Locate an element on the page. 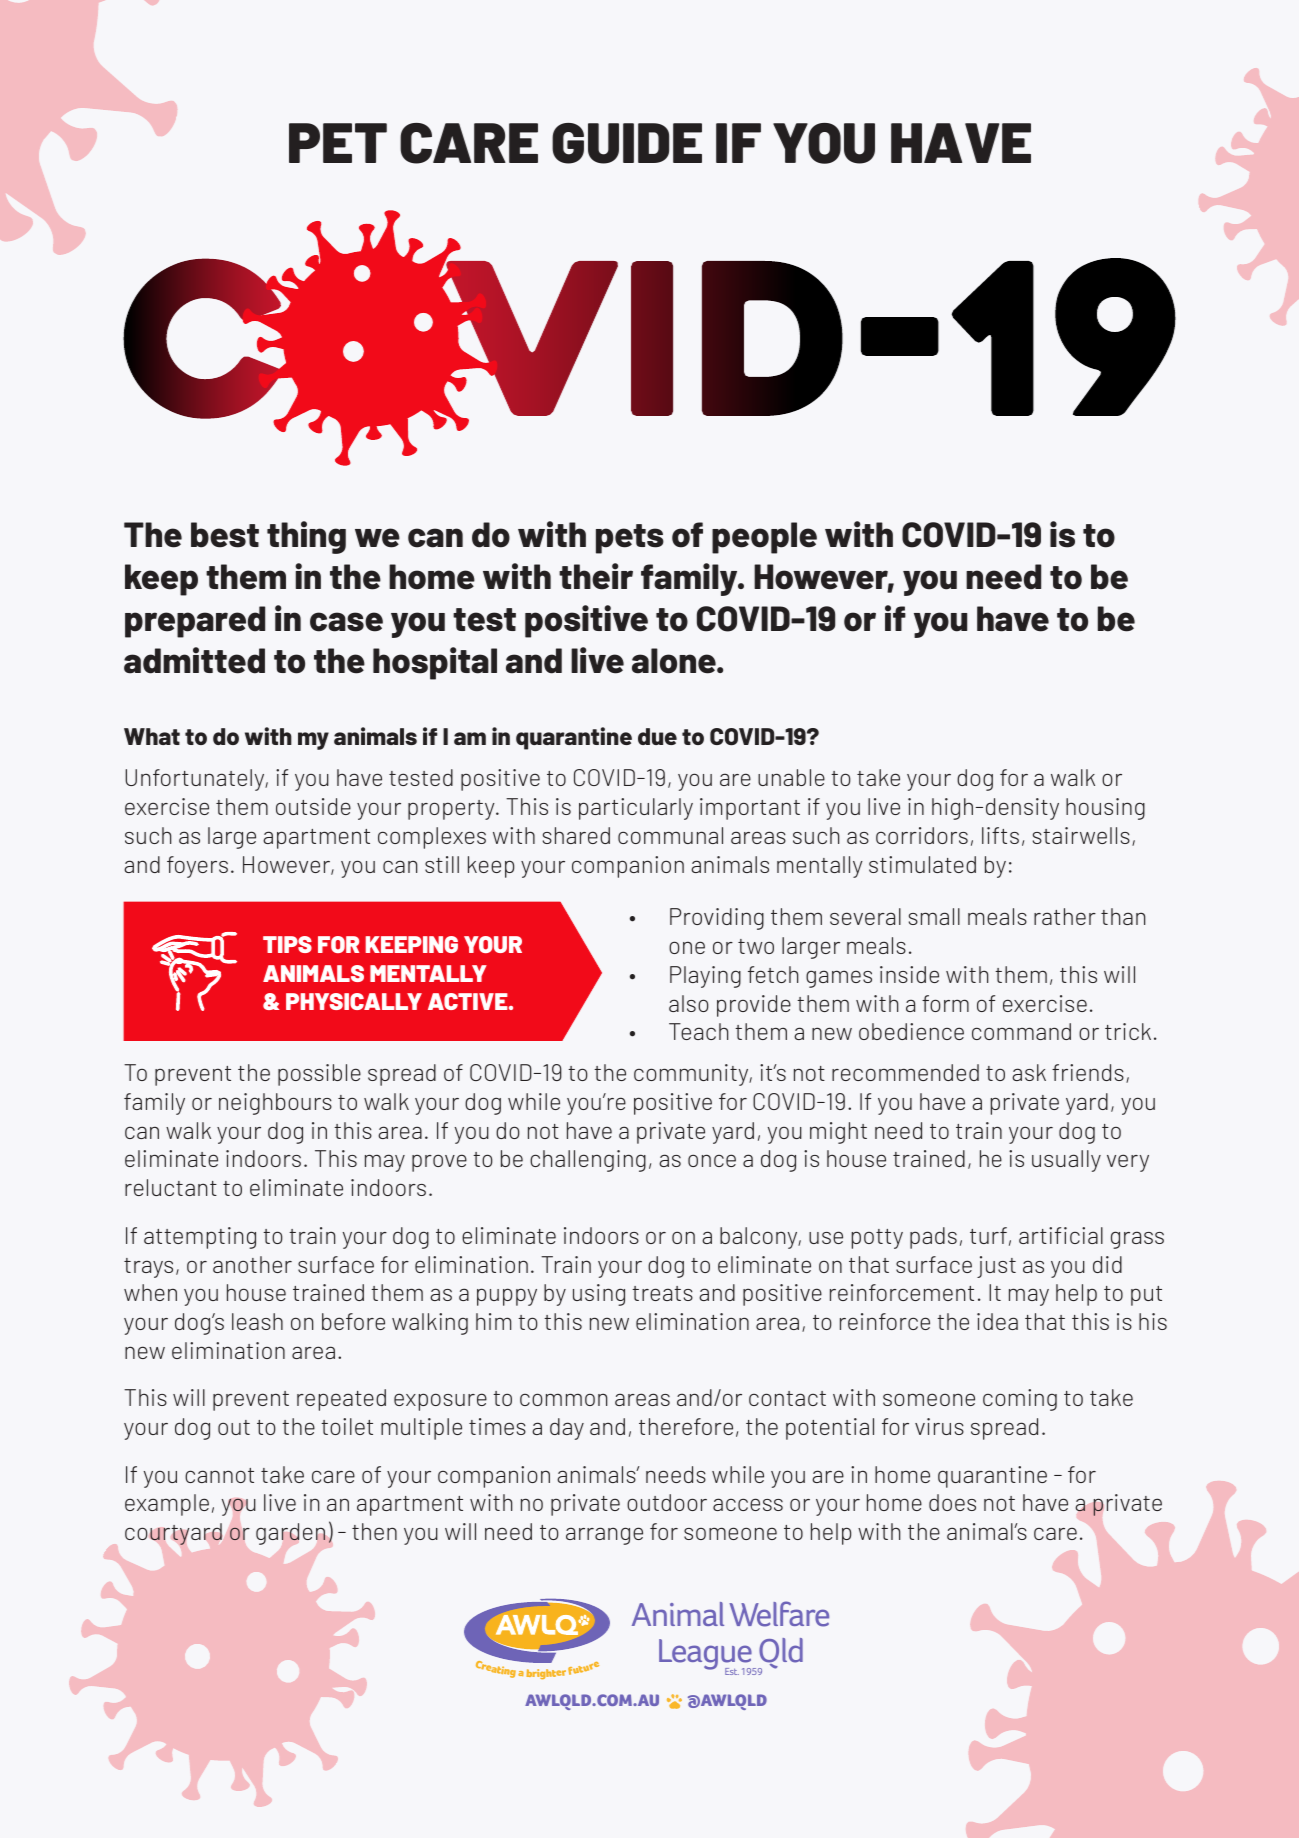 Image resolution: width=1299 pixels, height=1838 pixels. garden is located at coordinates (290, 1534).
